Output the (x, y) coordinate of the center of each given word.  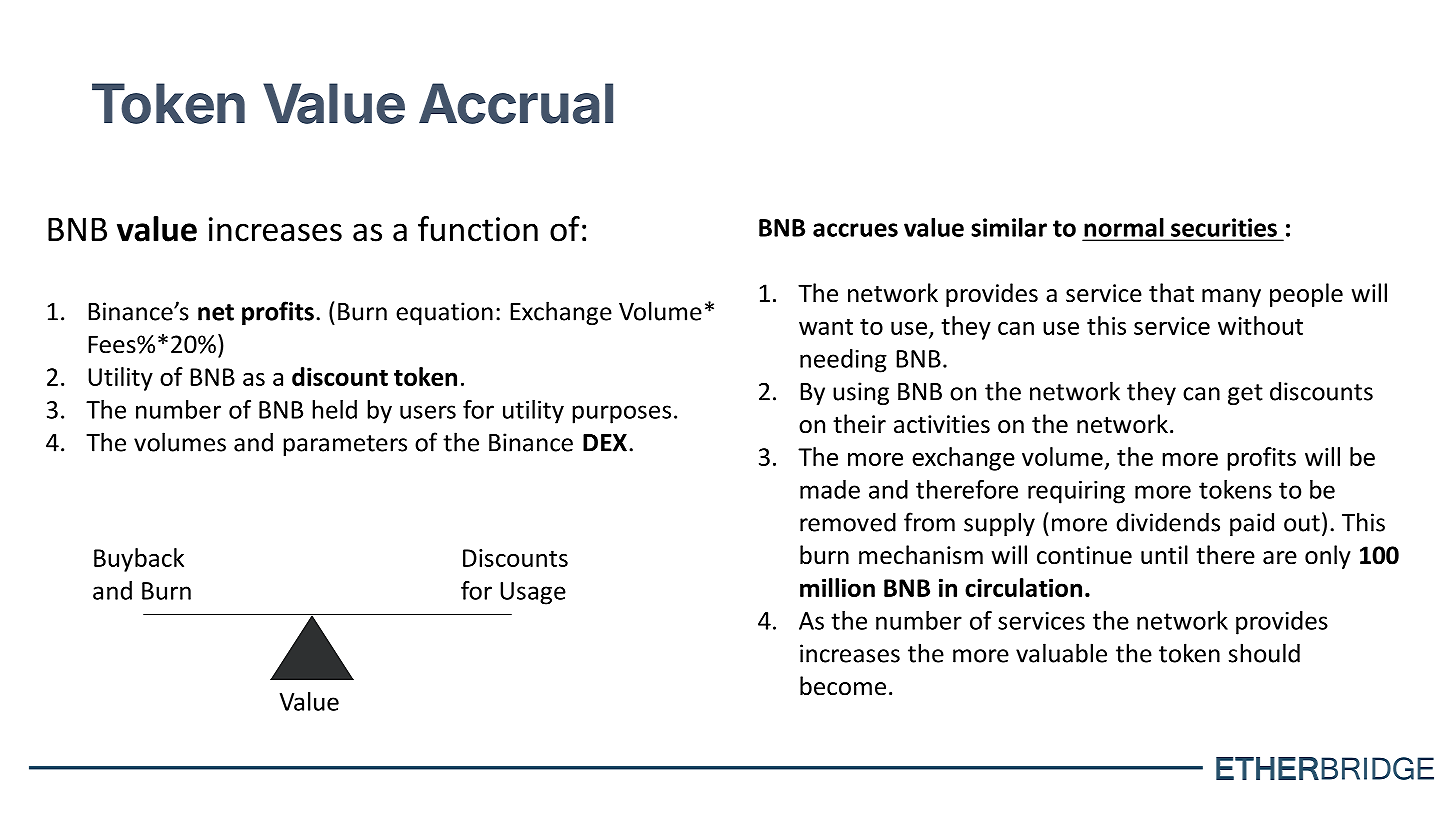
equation (444, 313)
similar (1009, 227)
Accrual (516, 103)
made (830, 489)
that (1171, 293)
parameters (345, 445)
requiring (1076, 492)
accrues (855, 230)
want (826, 327)
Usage (533, 593)
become (843, 686)
